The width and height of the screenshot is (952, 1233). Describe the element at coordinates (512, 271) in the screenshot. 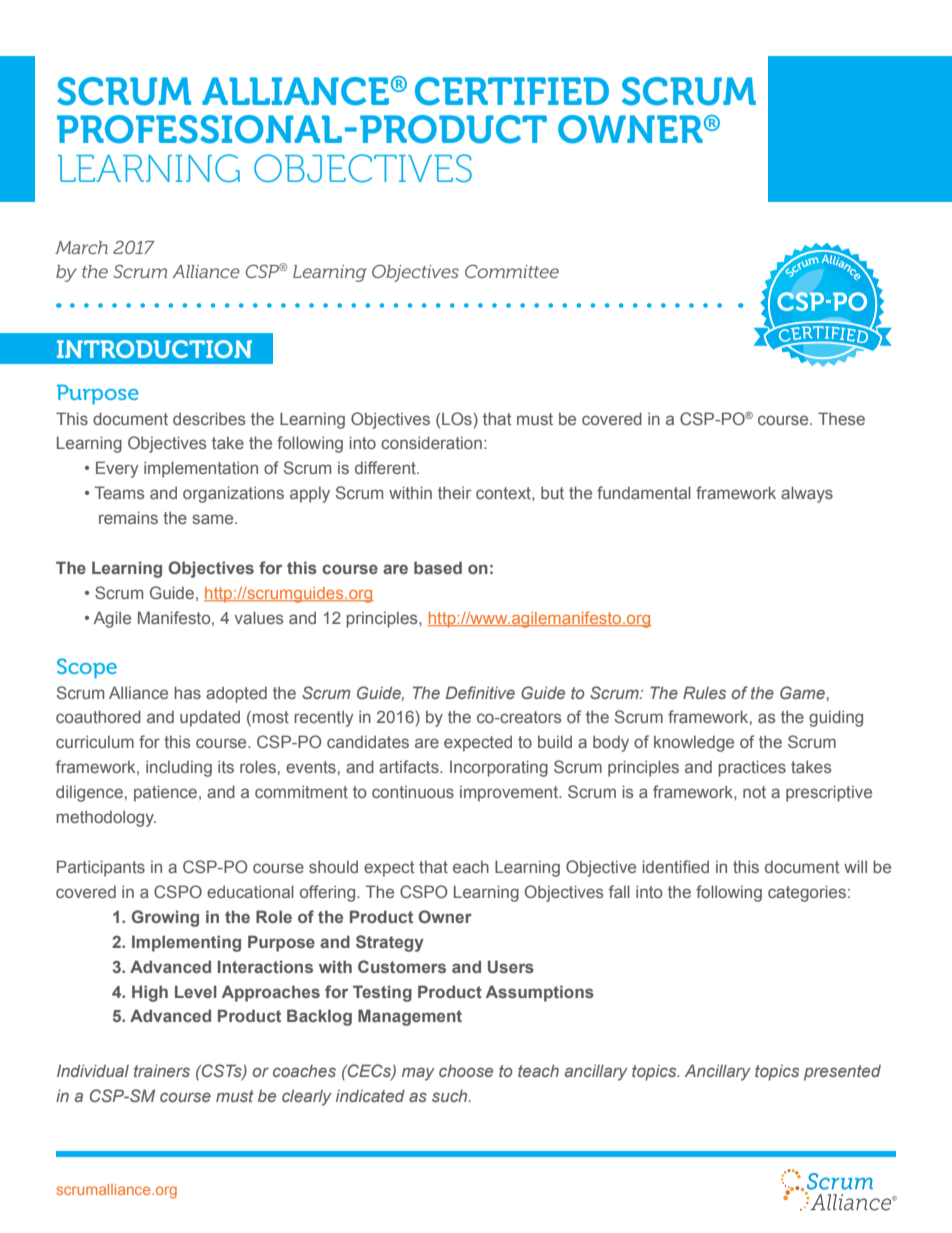

I see `Committee` at that location.
